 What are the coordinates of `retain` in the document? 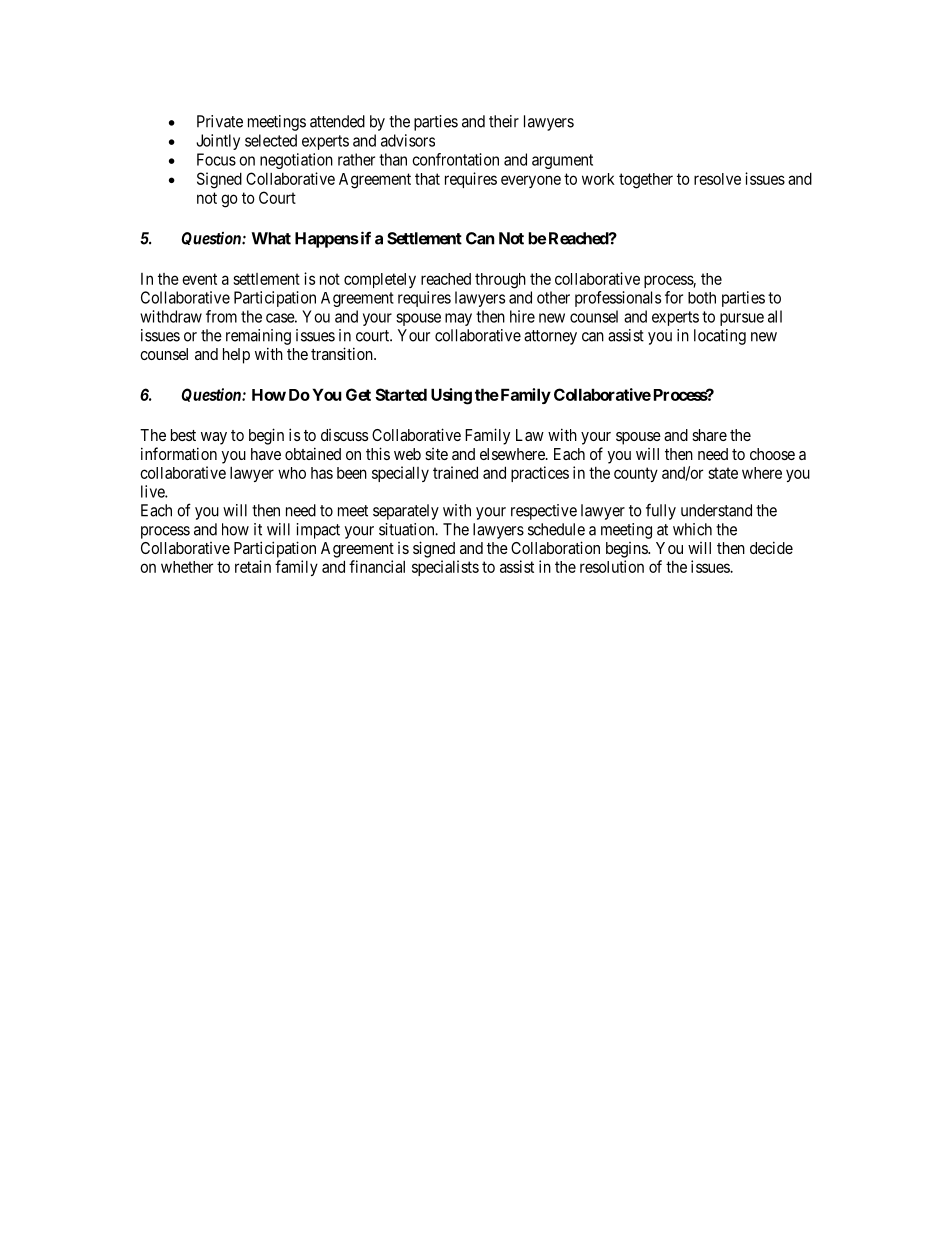 It's located at (253, 566).
